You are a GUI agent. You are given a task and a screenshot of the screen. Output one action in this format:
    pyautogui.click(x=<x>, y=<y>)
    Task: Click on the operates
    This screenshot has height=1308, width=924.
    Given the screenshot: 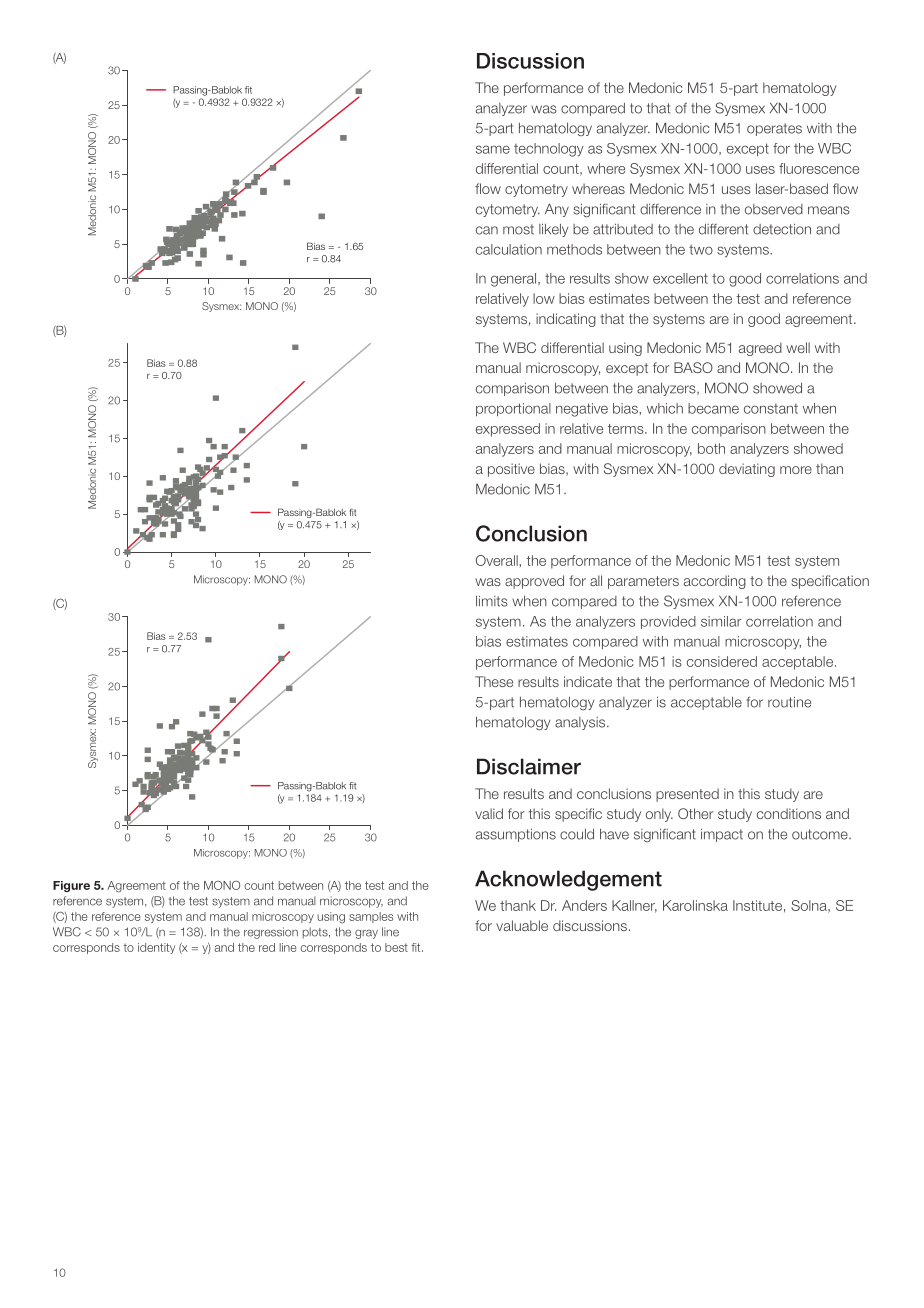 What is the action you would take?
    pyautogui.click(x=774, y=129)
